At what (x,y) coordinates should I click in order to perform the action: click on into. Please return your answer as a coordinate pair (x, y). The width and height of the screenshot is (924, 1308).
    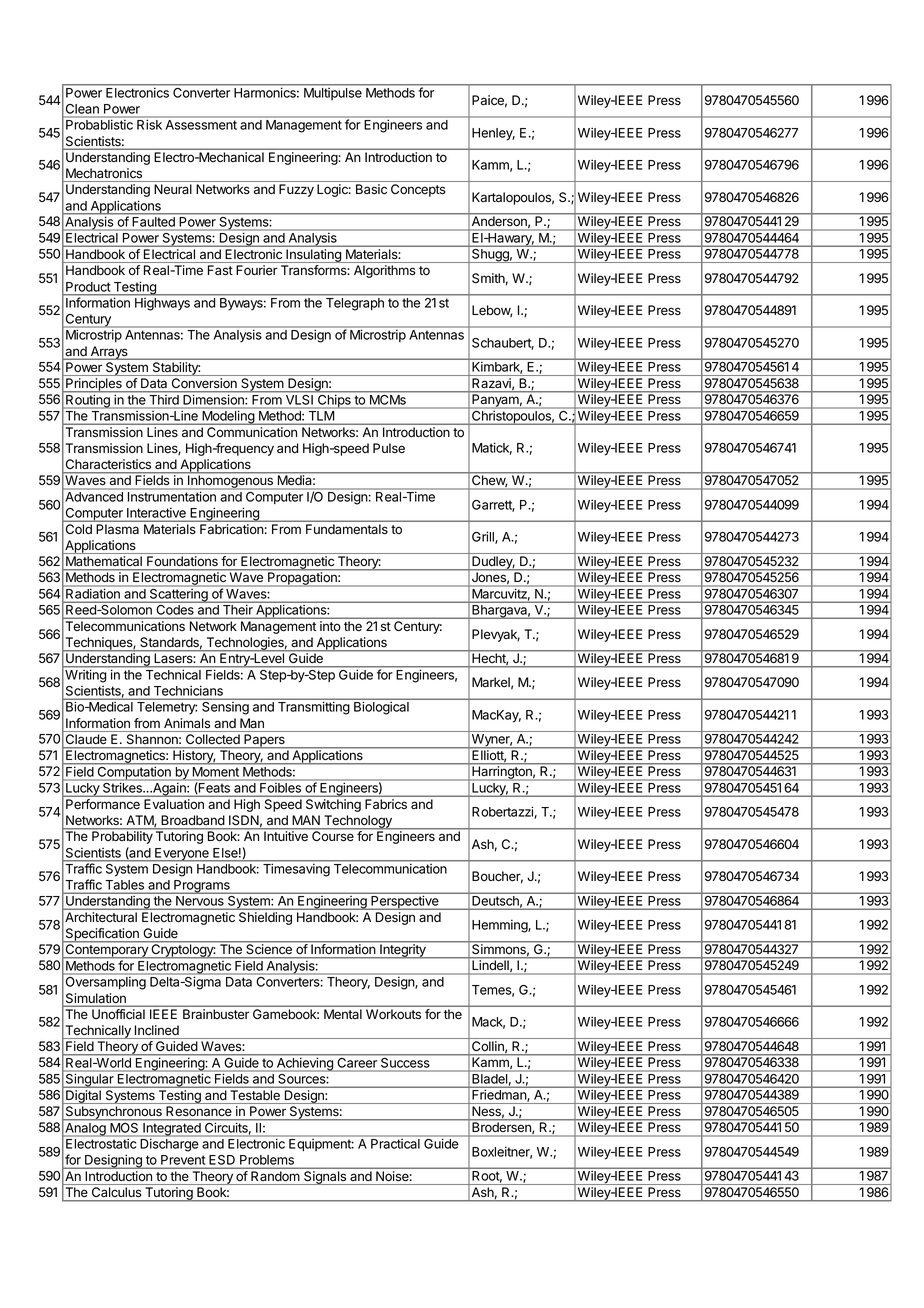
    Looking at the image, I should click on (330, 626).
